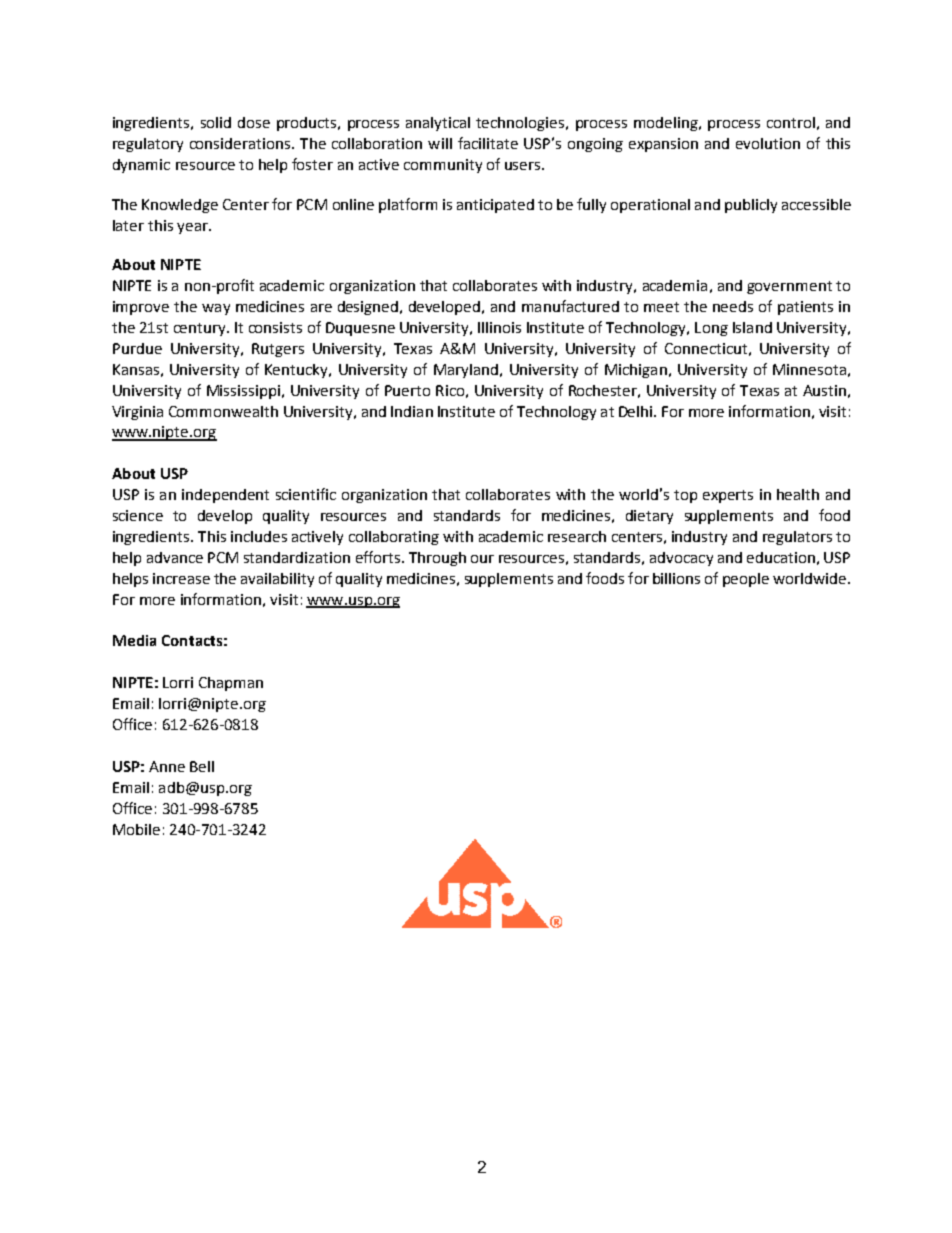 The width and height of the page is (952, 1233). I want to click on evolution, so click(768, 143).
